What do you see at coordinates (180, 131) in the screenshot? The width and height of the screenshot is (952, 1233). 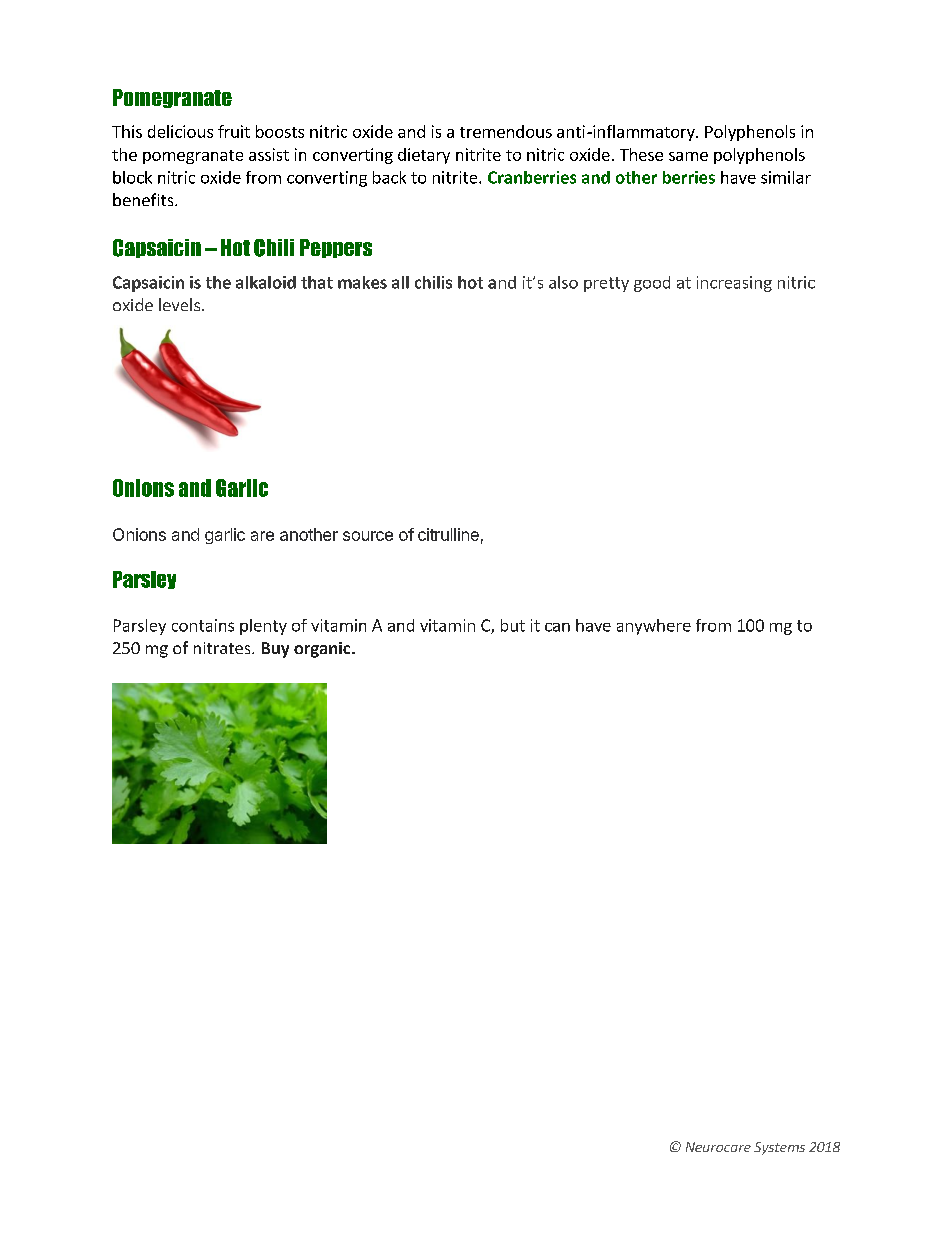 I see `delicious` at bounding box center [180, 131].
